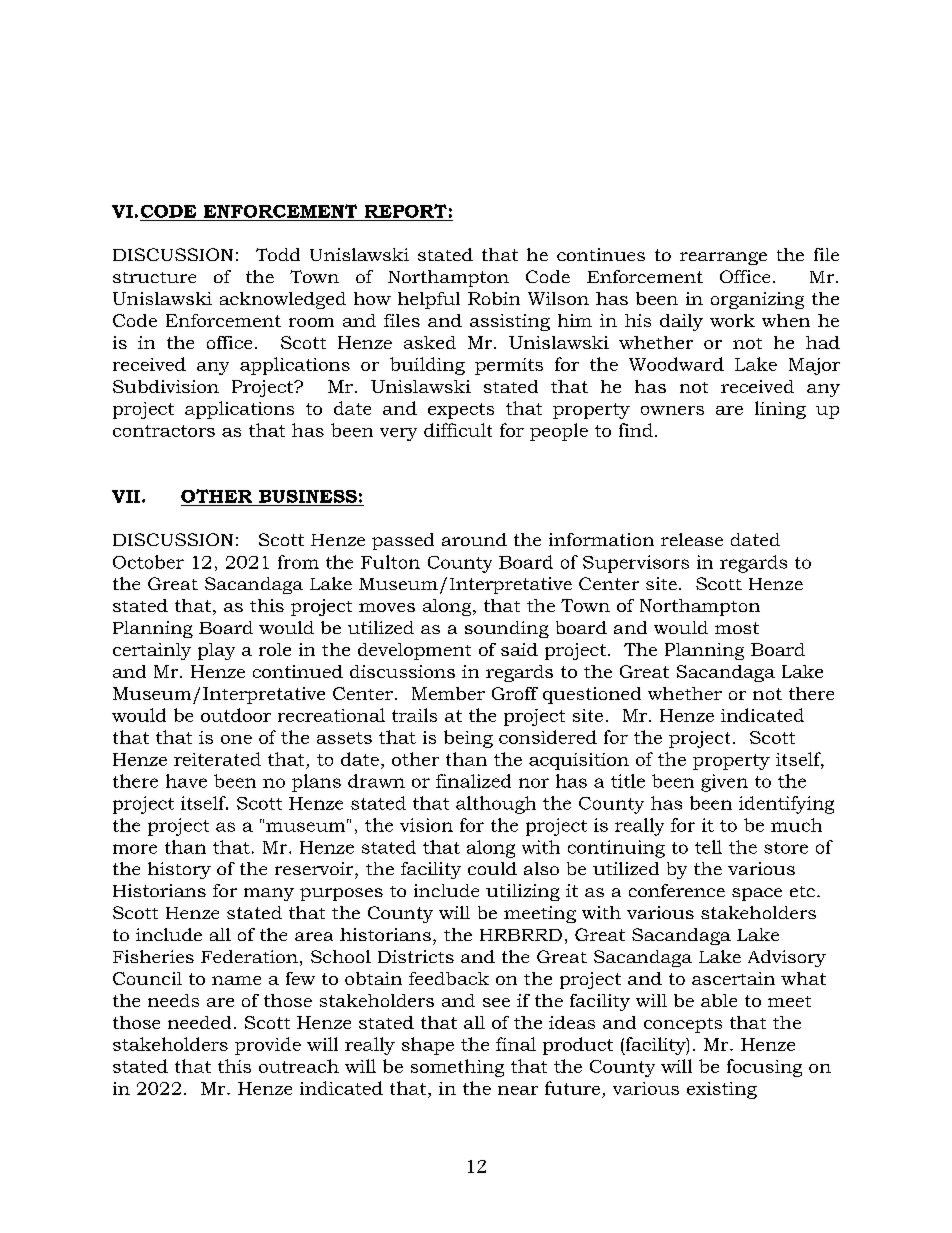 Image resolution: width=952 pixels, height=1233 pixels. I want to click on something, so click(457, 1068).
